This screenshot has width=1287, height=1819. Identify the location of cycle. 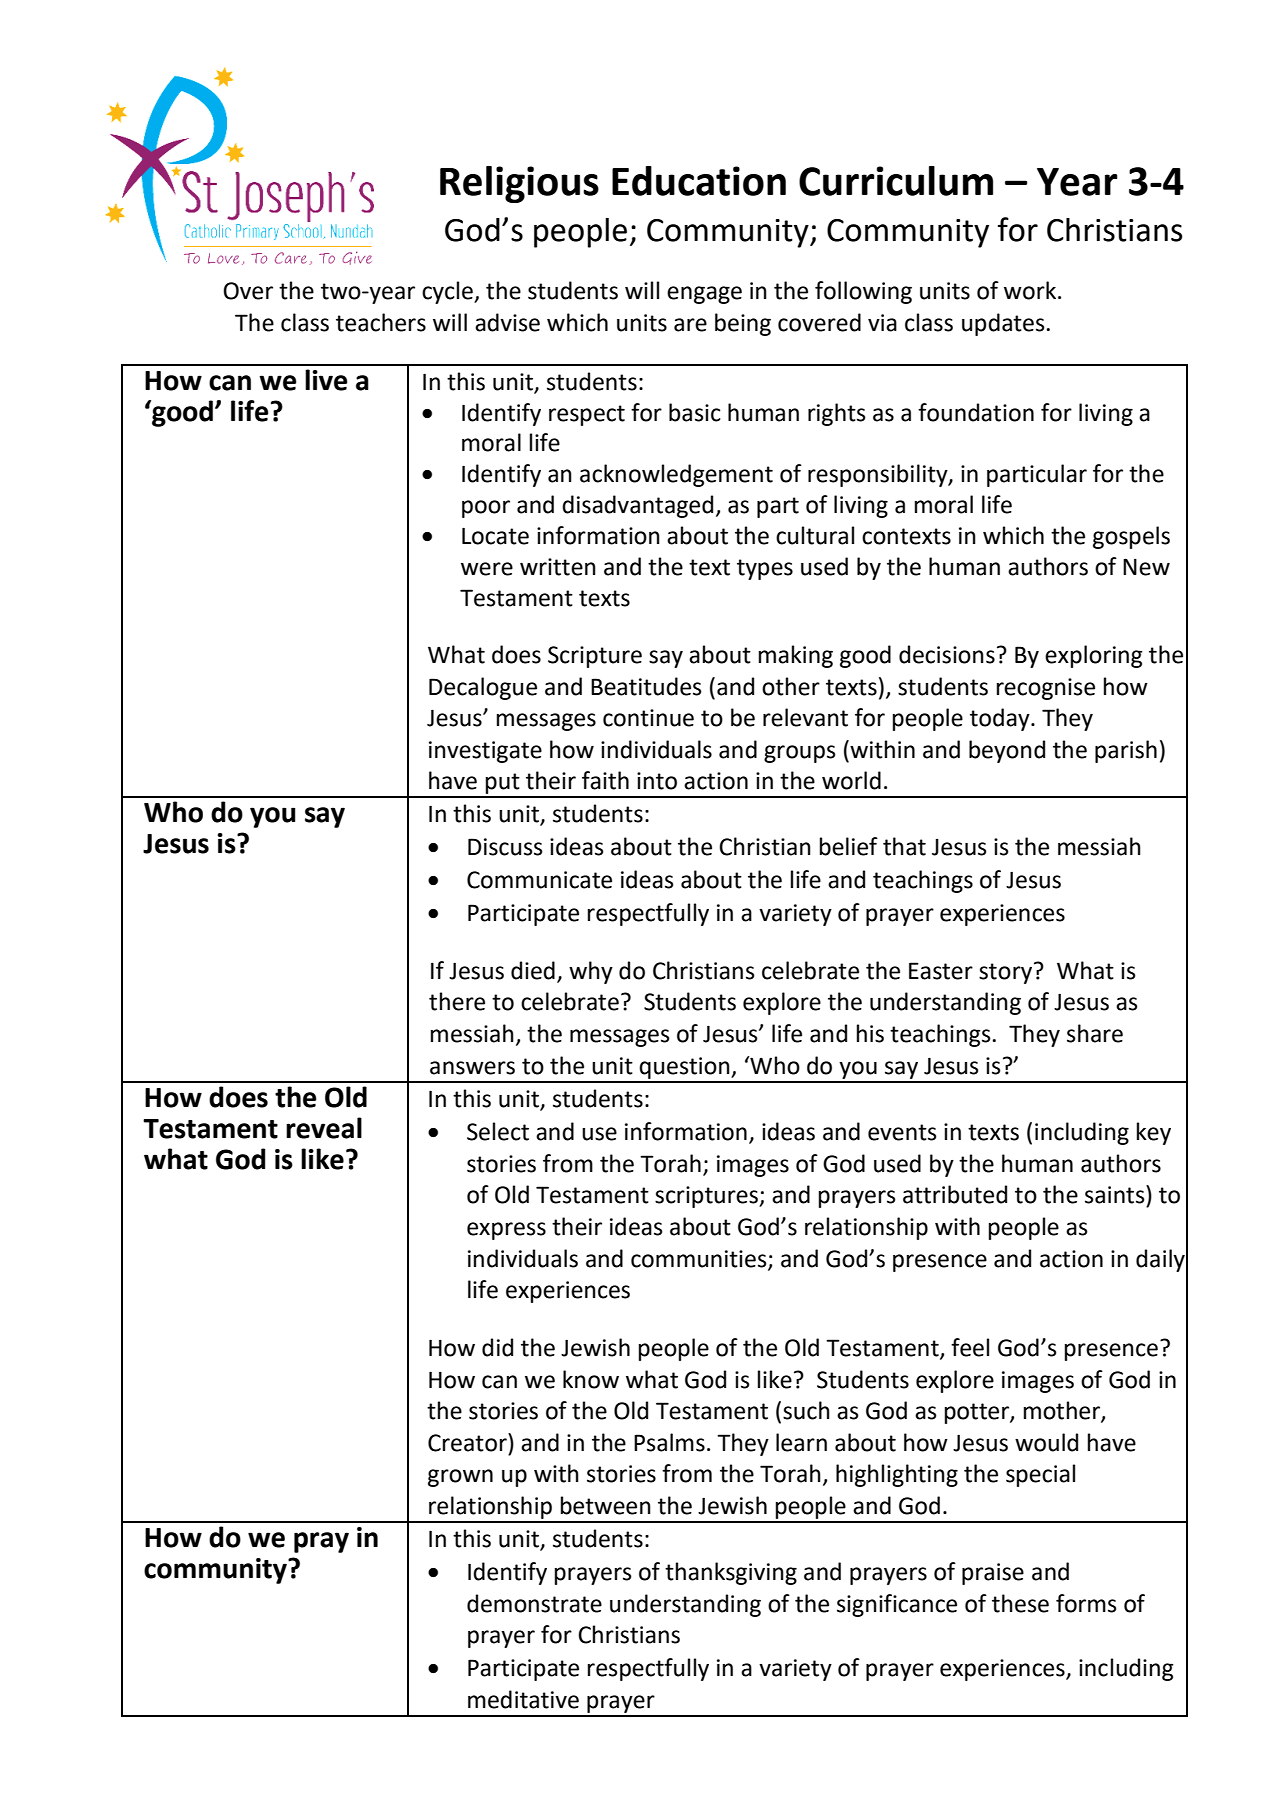
(448, 292).
